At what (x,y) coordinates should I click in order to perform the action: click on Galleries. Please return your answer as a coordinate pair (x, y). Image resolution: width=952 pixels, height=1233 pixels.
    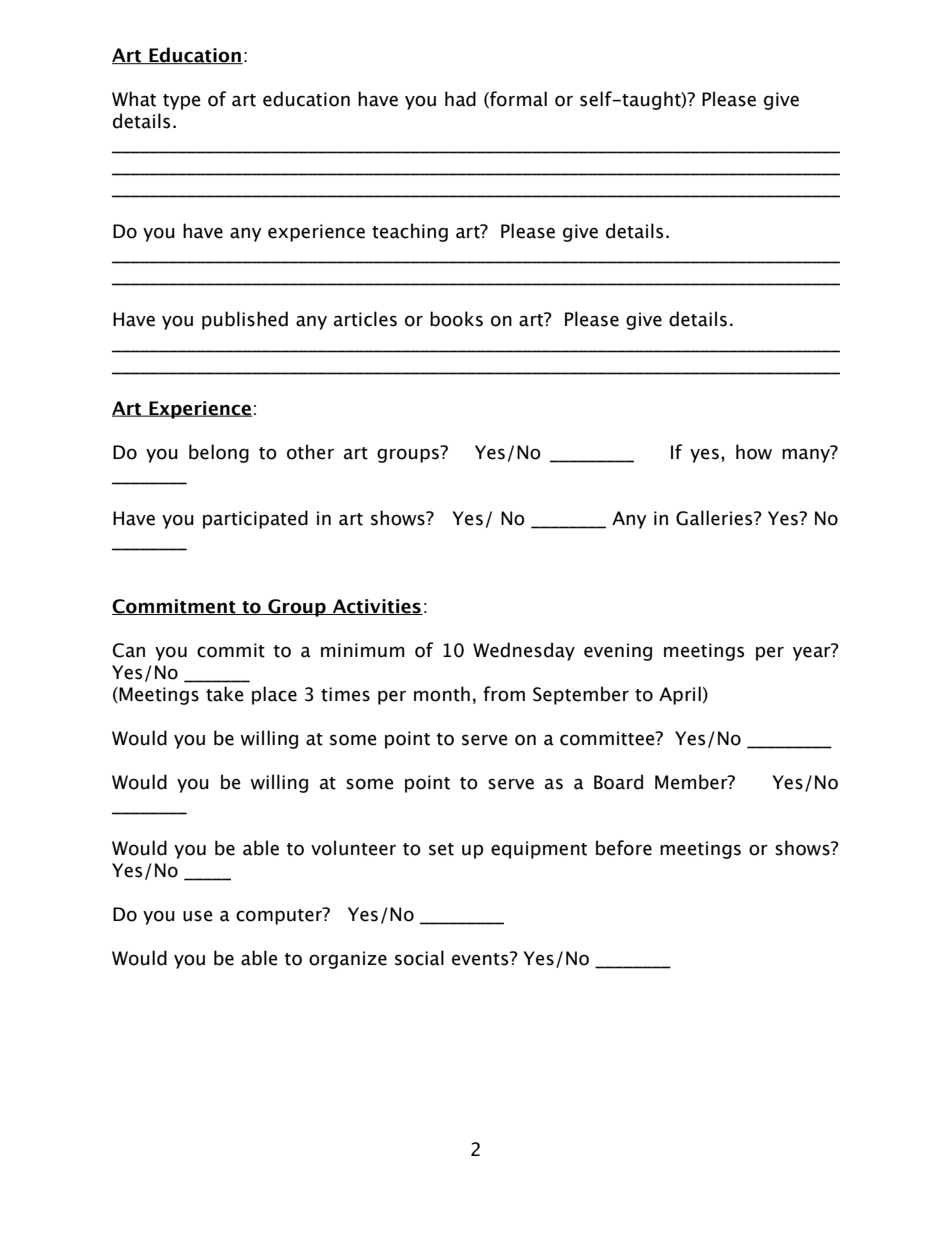
    Looking at the image, I should click on (715, 518).
